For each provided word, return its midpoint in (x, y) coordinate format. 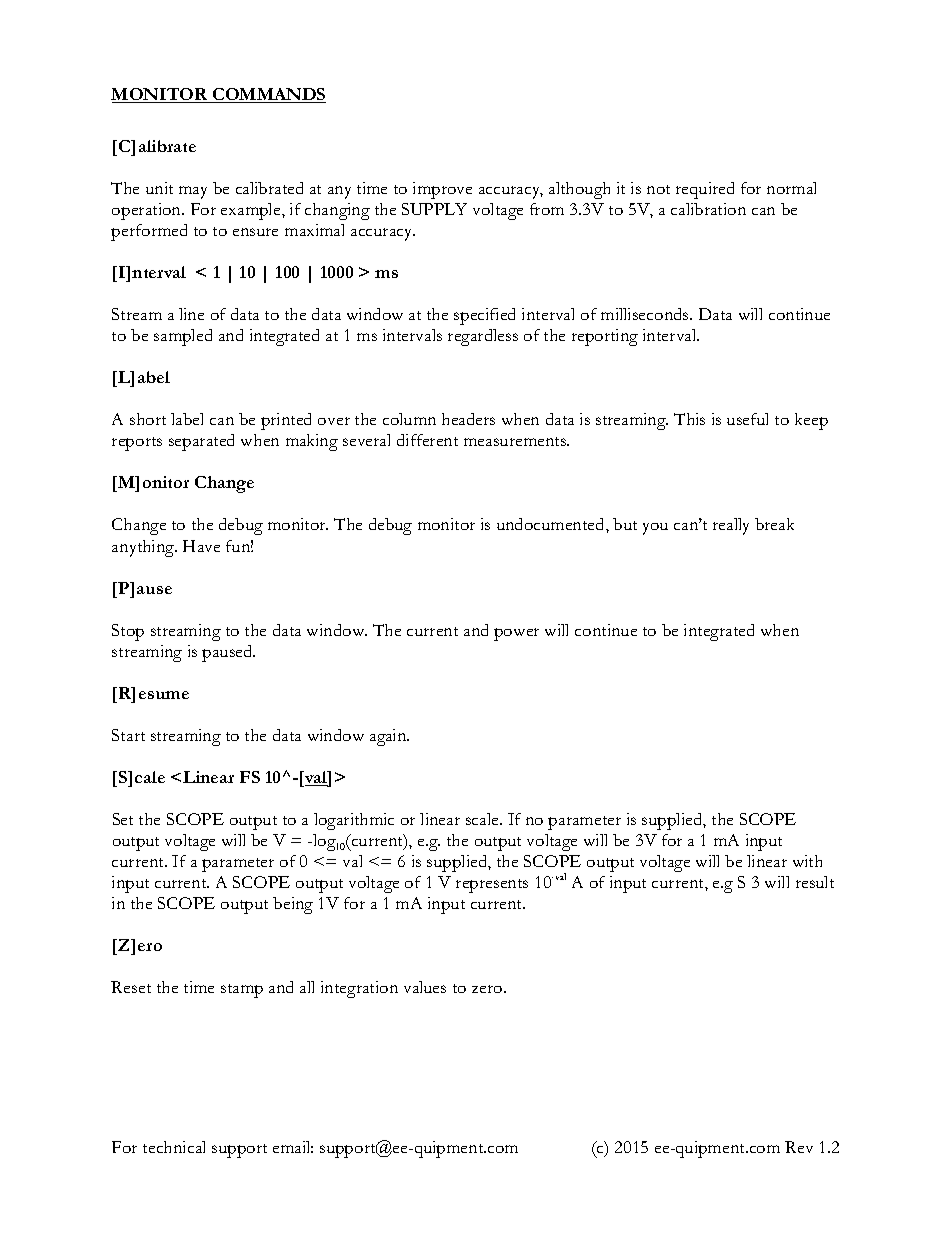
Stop (128, 632)
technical (174, 1147)
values (425, 987)
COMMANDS (268, 95)
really (731, 526)
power (516, 634)
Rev (799, 1147)
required (705, 190)
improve (442, 190)
